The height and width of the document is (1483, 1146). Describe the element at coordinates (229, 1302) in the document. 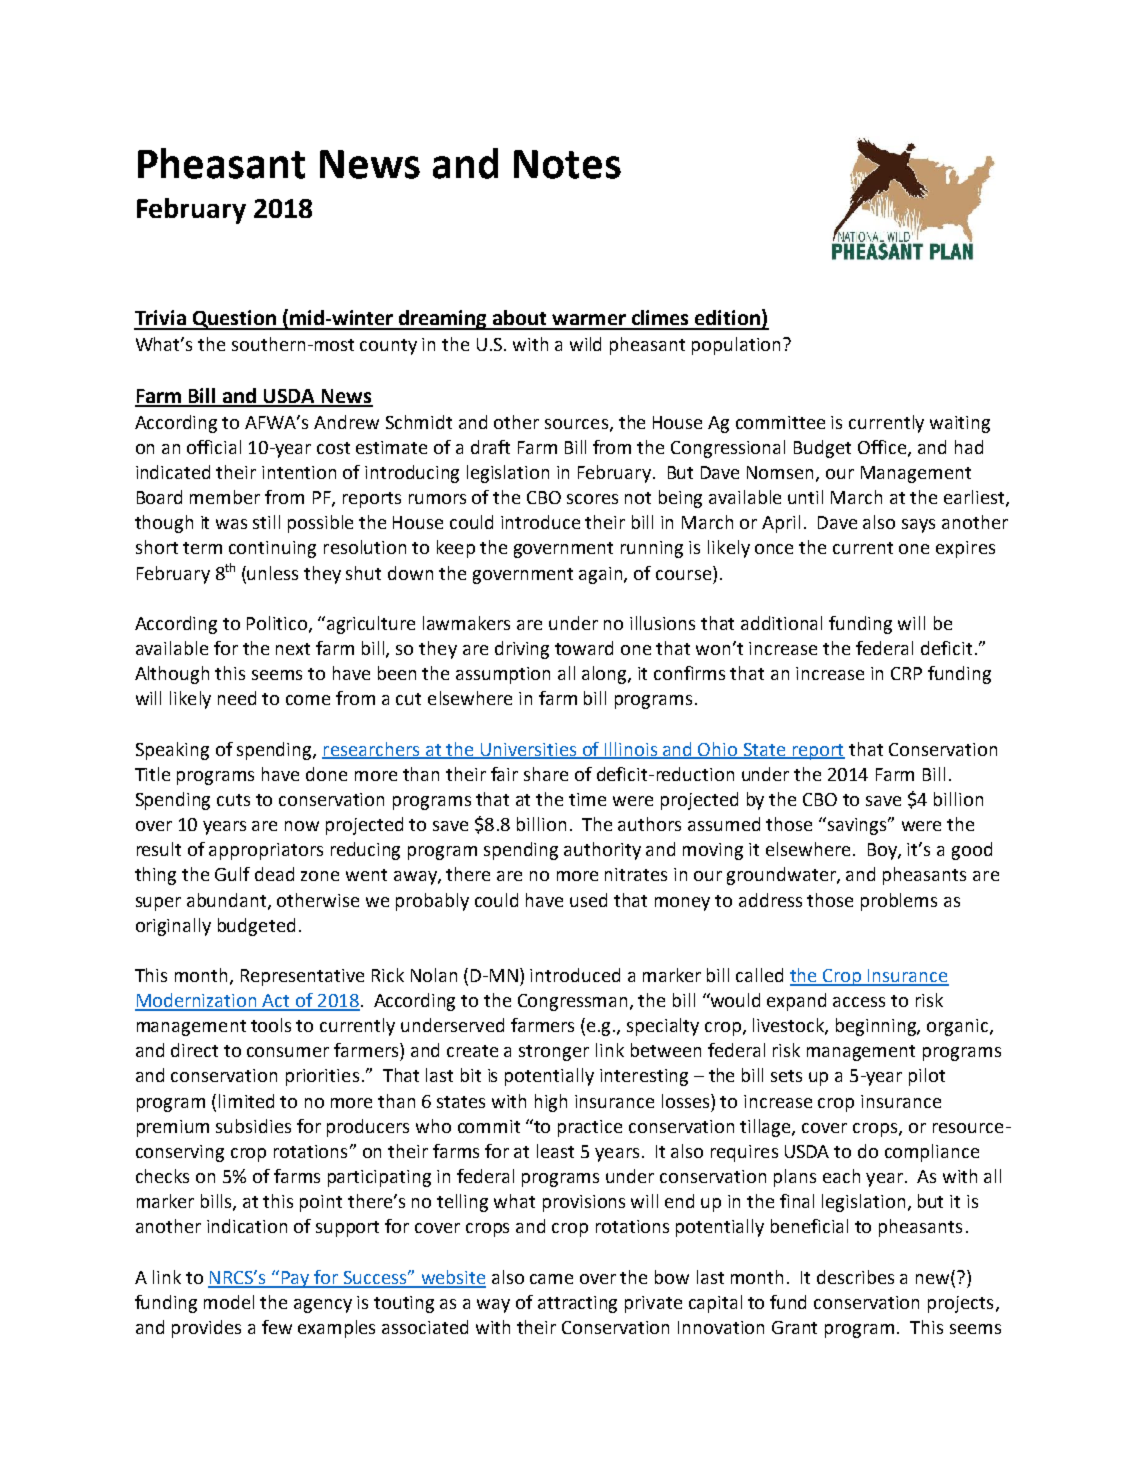

I see `model` at that location.
